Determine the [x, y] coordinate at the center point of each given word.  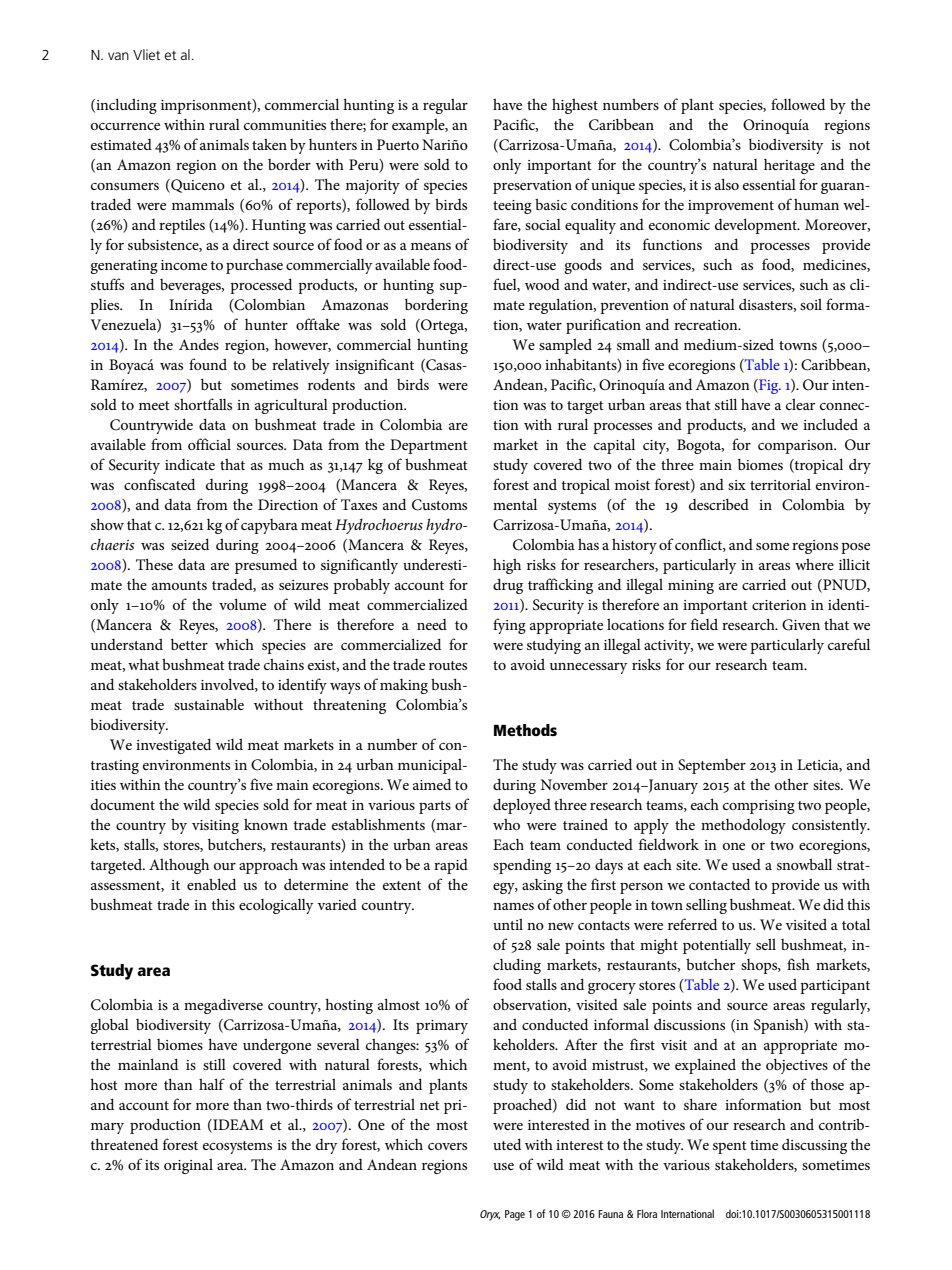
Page [515, 1215]
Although [179, 866]
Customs [439, 505]
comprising [759, 807]
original [188, 1166]
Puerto [398, 144]
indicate [190, 464]
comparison [797, 447]
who [506, 824]
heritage [789, 166]
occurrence [125, 126]
